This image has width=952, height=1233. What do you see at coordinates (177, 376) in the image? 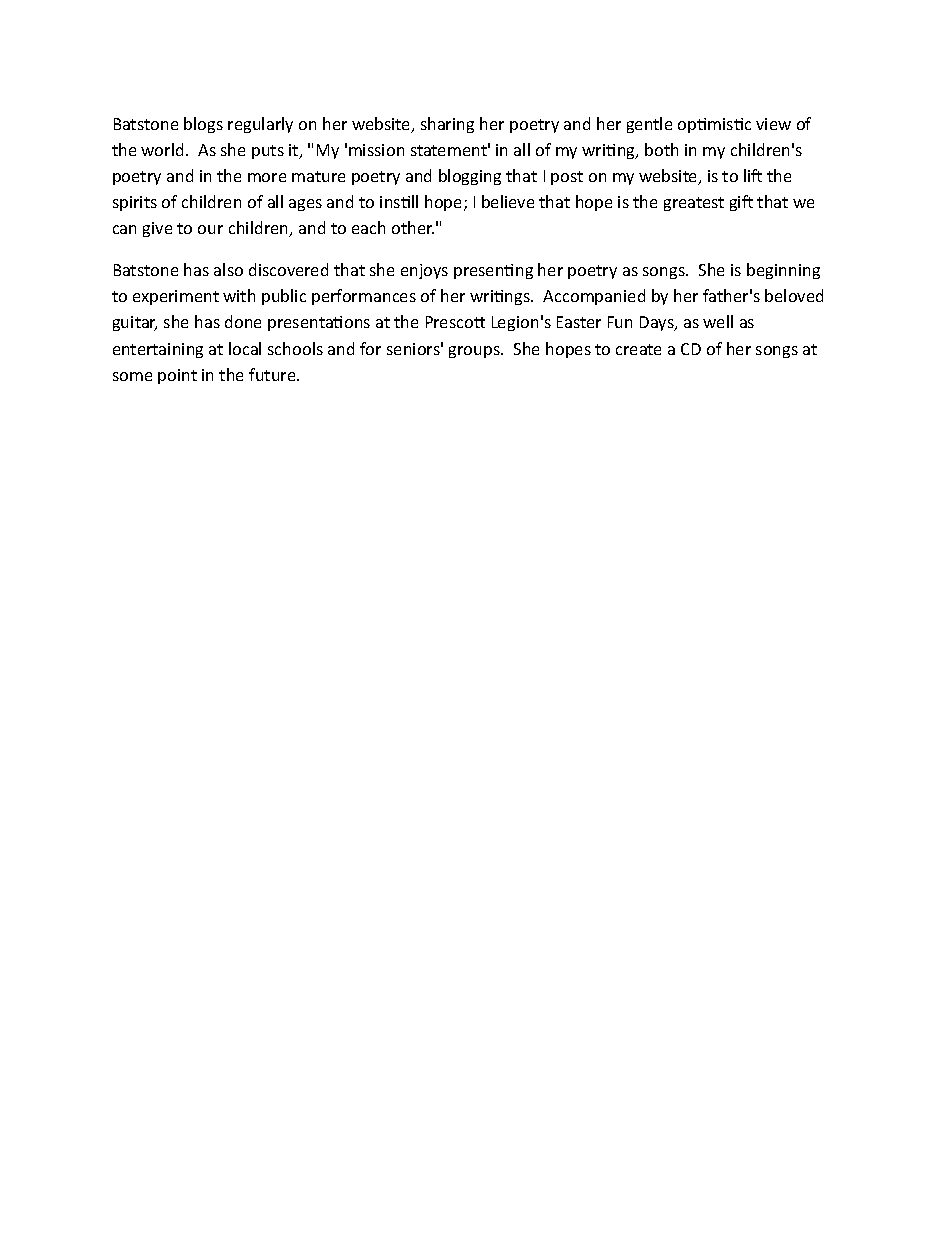
I see `point` at bounding box center [177, 376].
